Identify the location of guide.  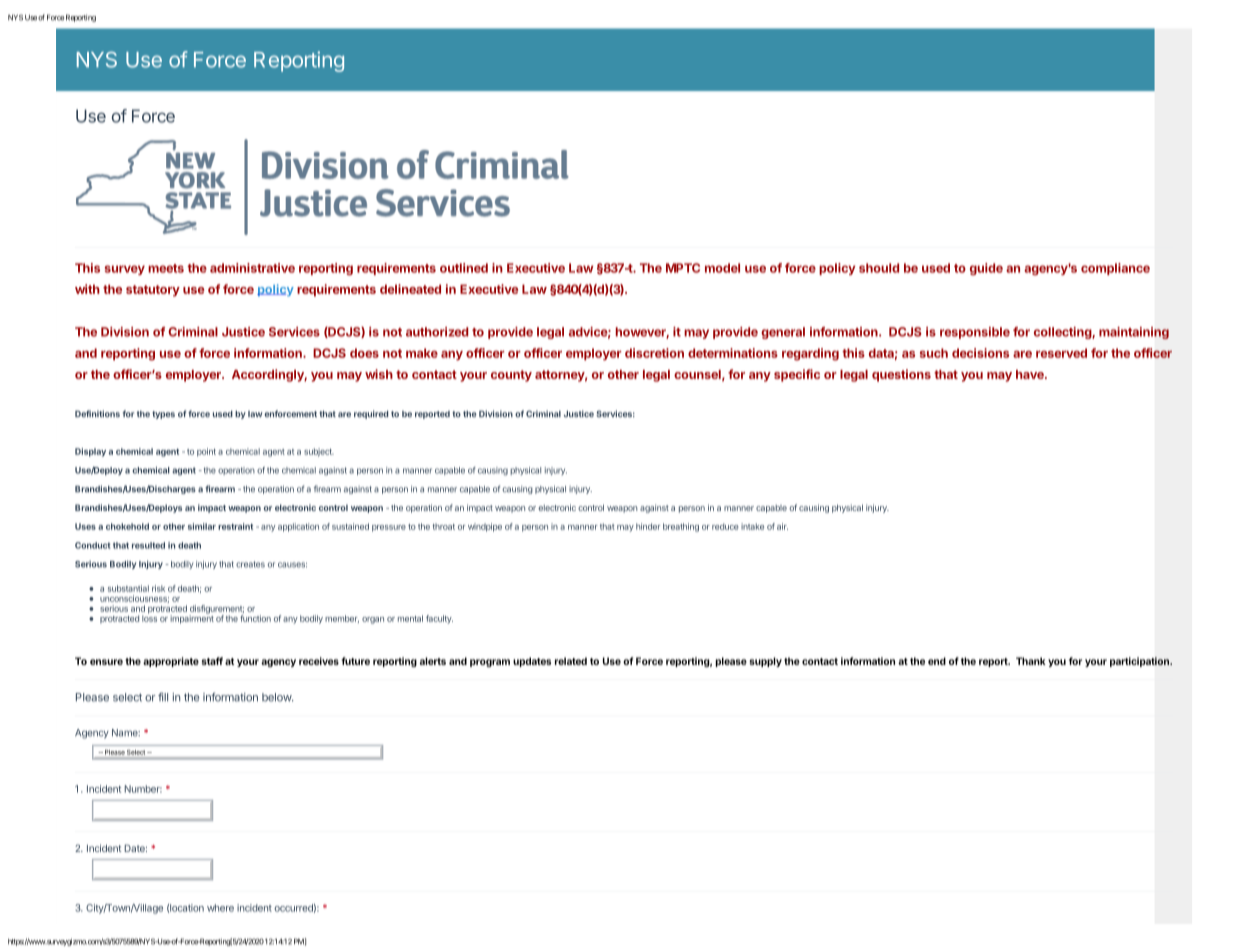
(986, 269).
